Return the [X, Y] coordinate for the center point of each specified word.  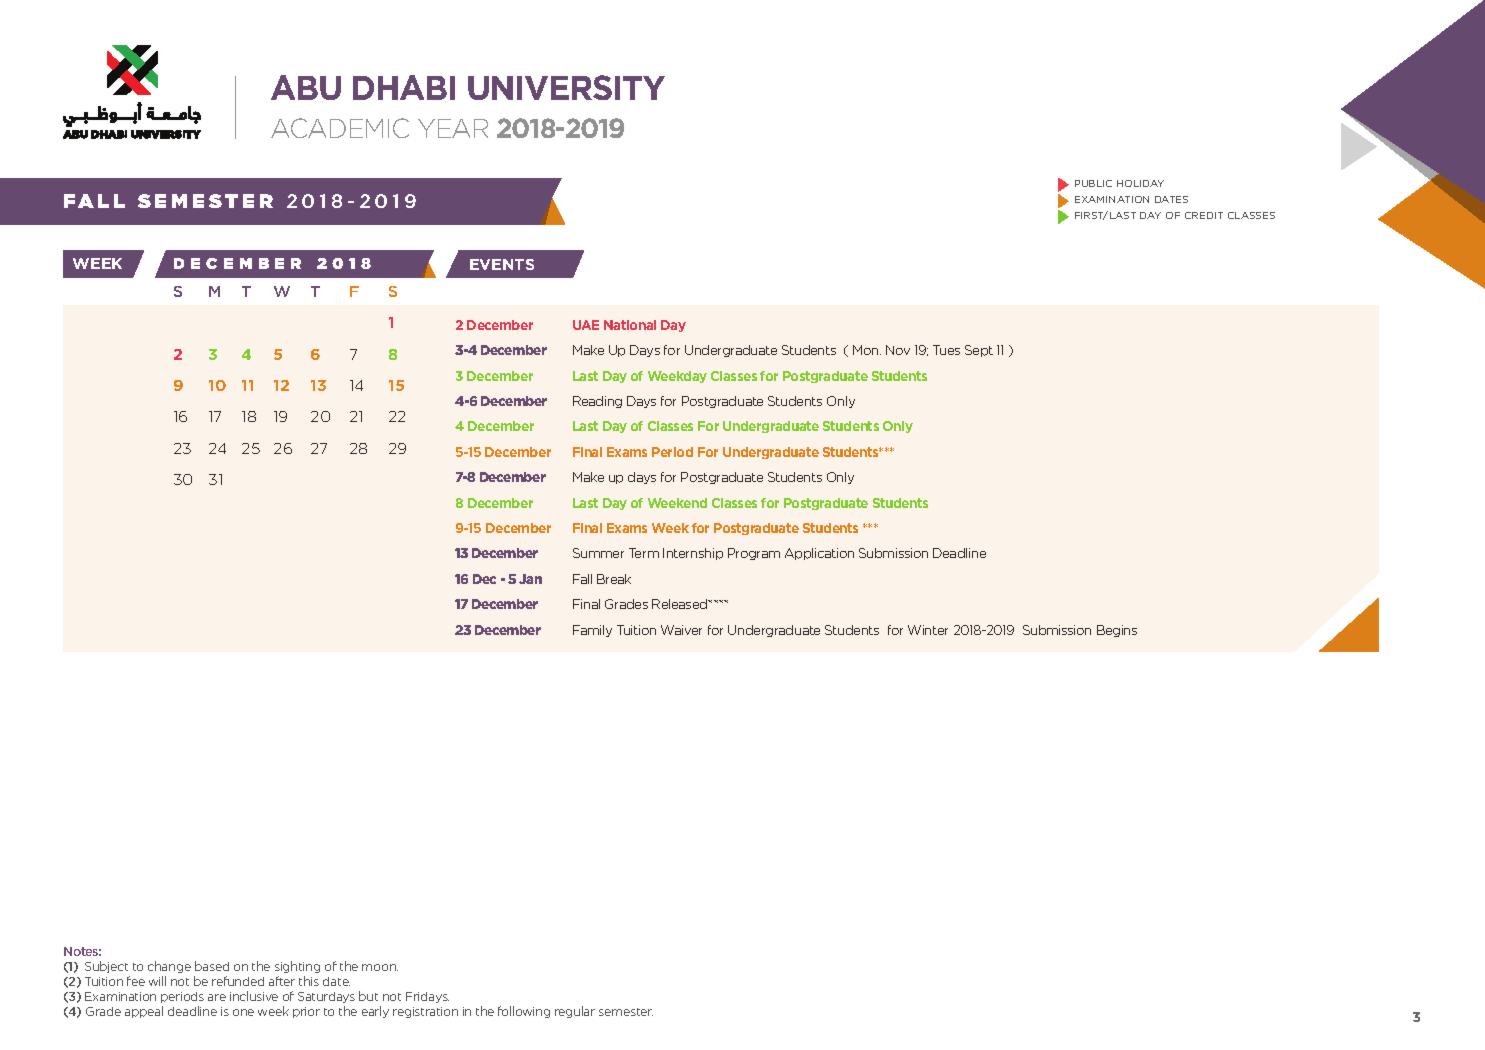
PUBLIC [1093, 183]
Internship [693, 554]
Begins [1117, 631]
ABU [306, 87]
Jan [530, 579]
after [282, 981]
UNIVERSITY [566, 87]
